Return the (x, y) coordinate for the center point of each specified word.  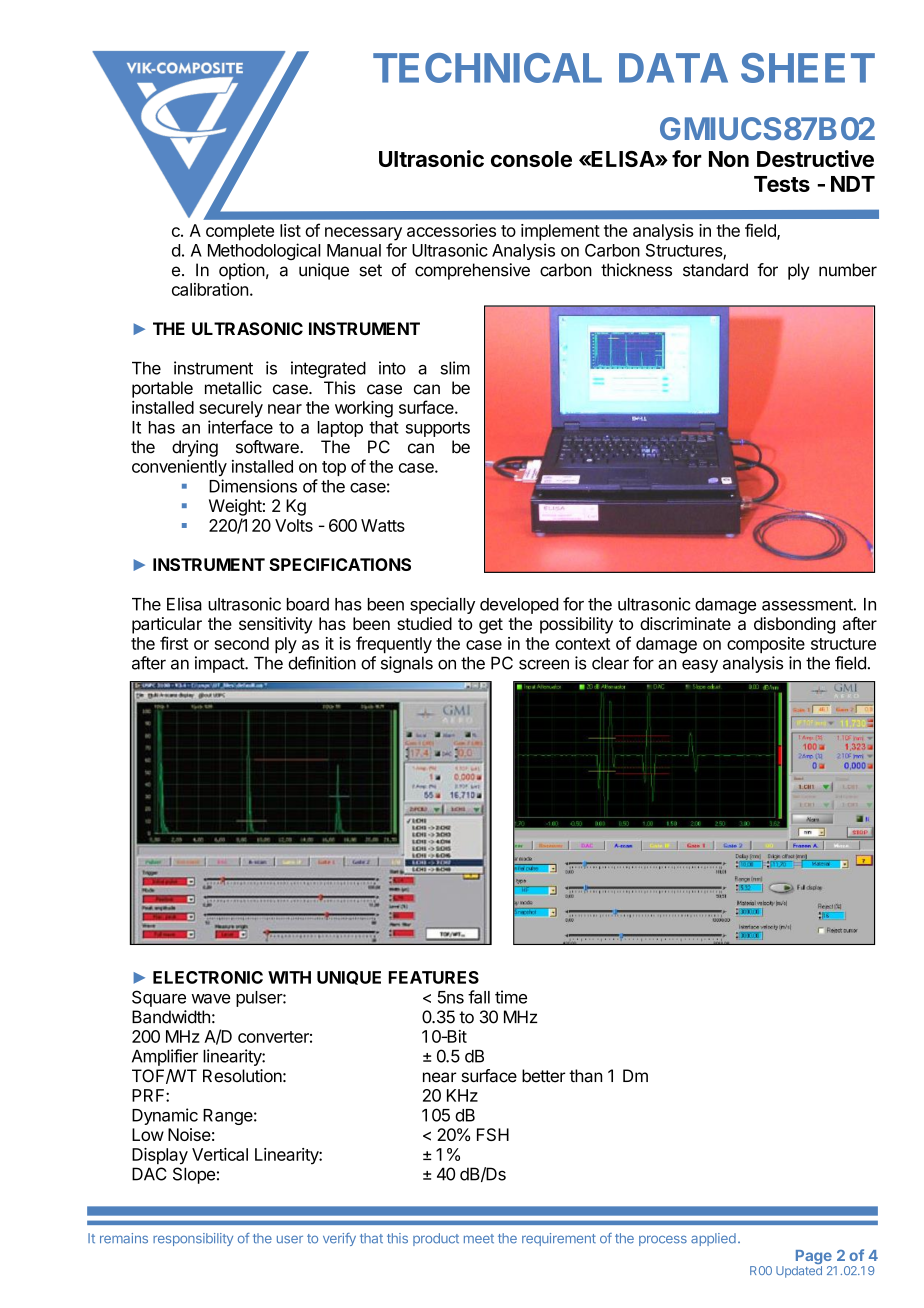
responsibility (193, 1239)
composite (766, 645)
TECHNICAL (487, 68)
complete (240, 232)
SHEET (808, 68)
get (491, 626)
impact (220, 664)
